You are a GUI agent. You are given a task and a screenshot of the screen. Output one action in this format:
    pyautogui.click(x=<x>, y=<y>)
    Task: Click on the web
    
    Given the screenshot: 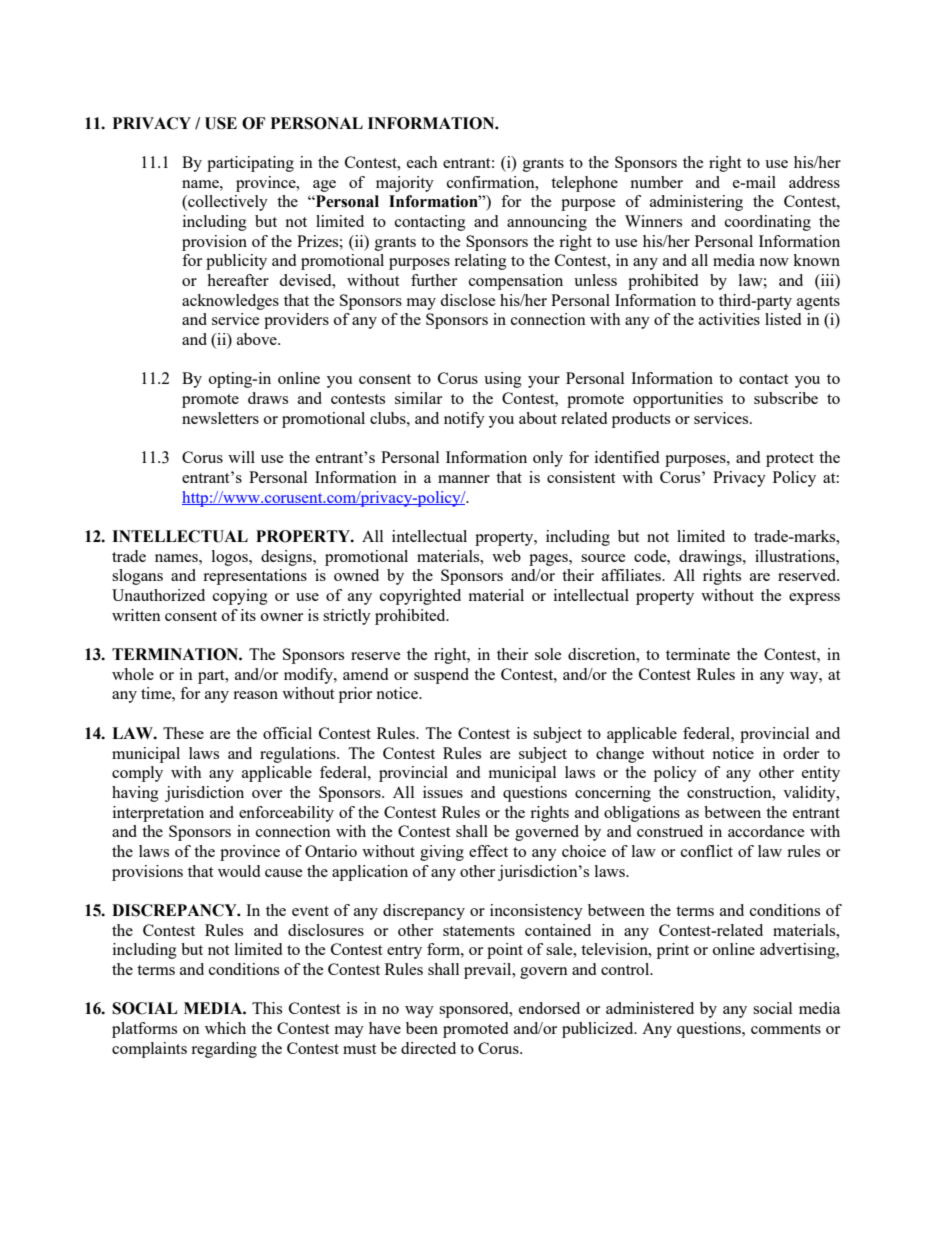 What is the action you would take?
    pyautogui.click(x=506, y=556)
